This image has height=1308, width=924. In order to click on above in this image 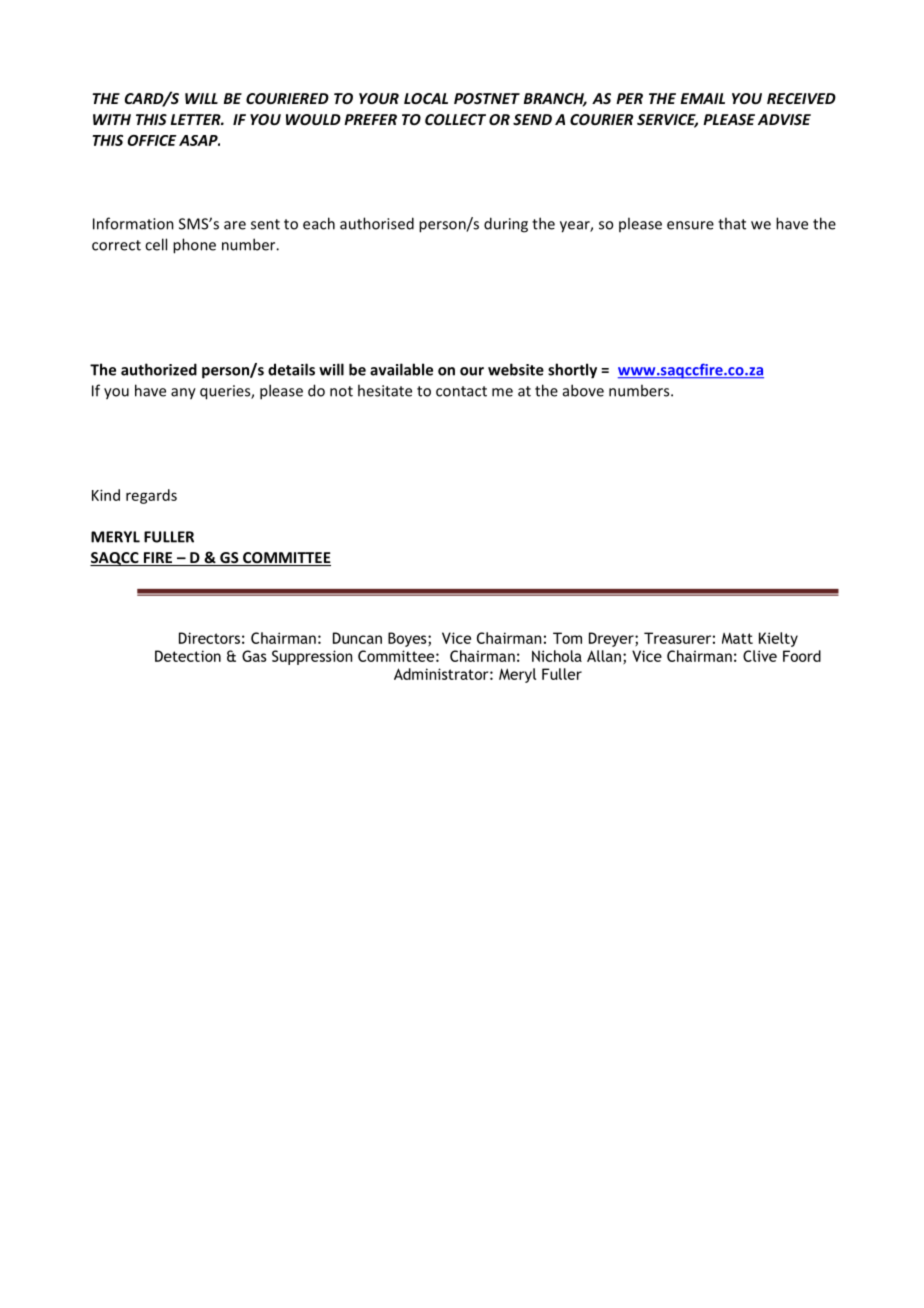, I will do `click(583, 390)`.
